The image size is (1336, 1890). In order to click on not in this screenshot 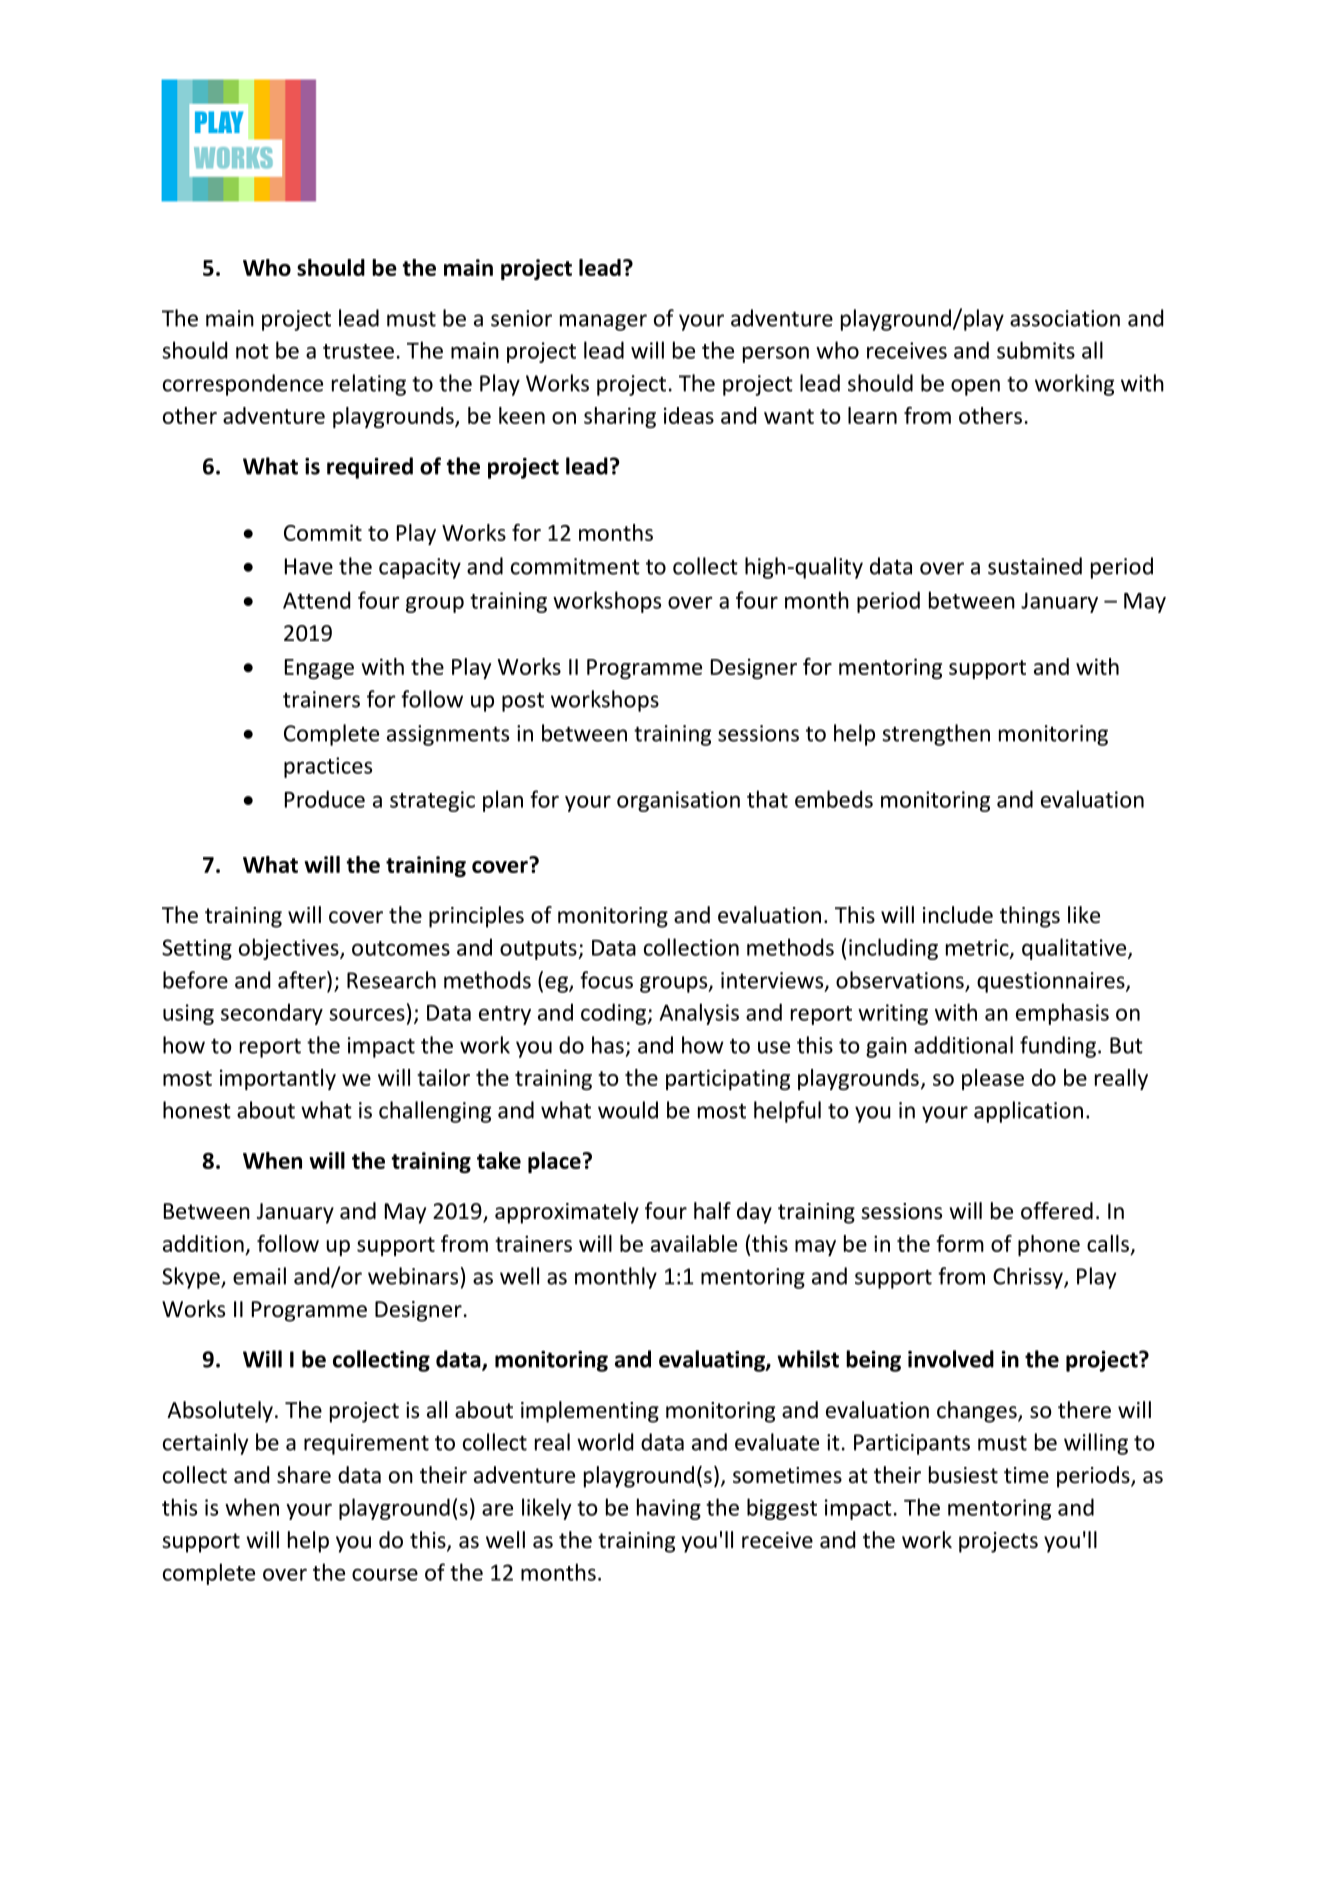, I will do `click(252, 351)`.
